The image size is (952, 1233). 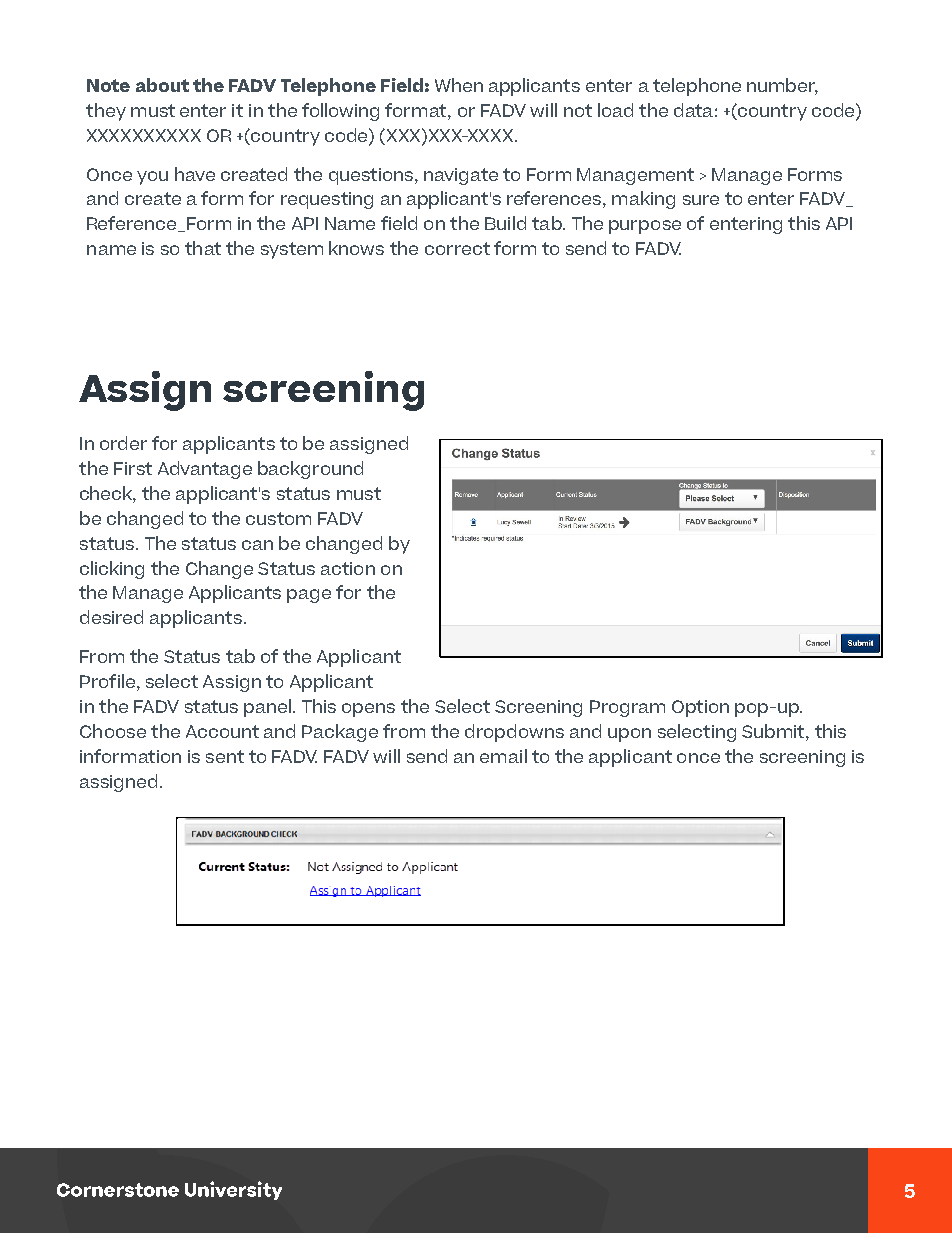 What do you see at coordinates (112, 570) in the image?
I see `clicking` at bounding box center [112, 570].
